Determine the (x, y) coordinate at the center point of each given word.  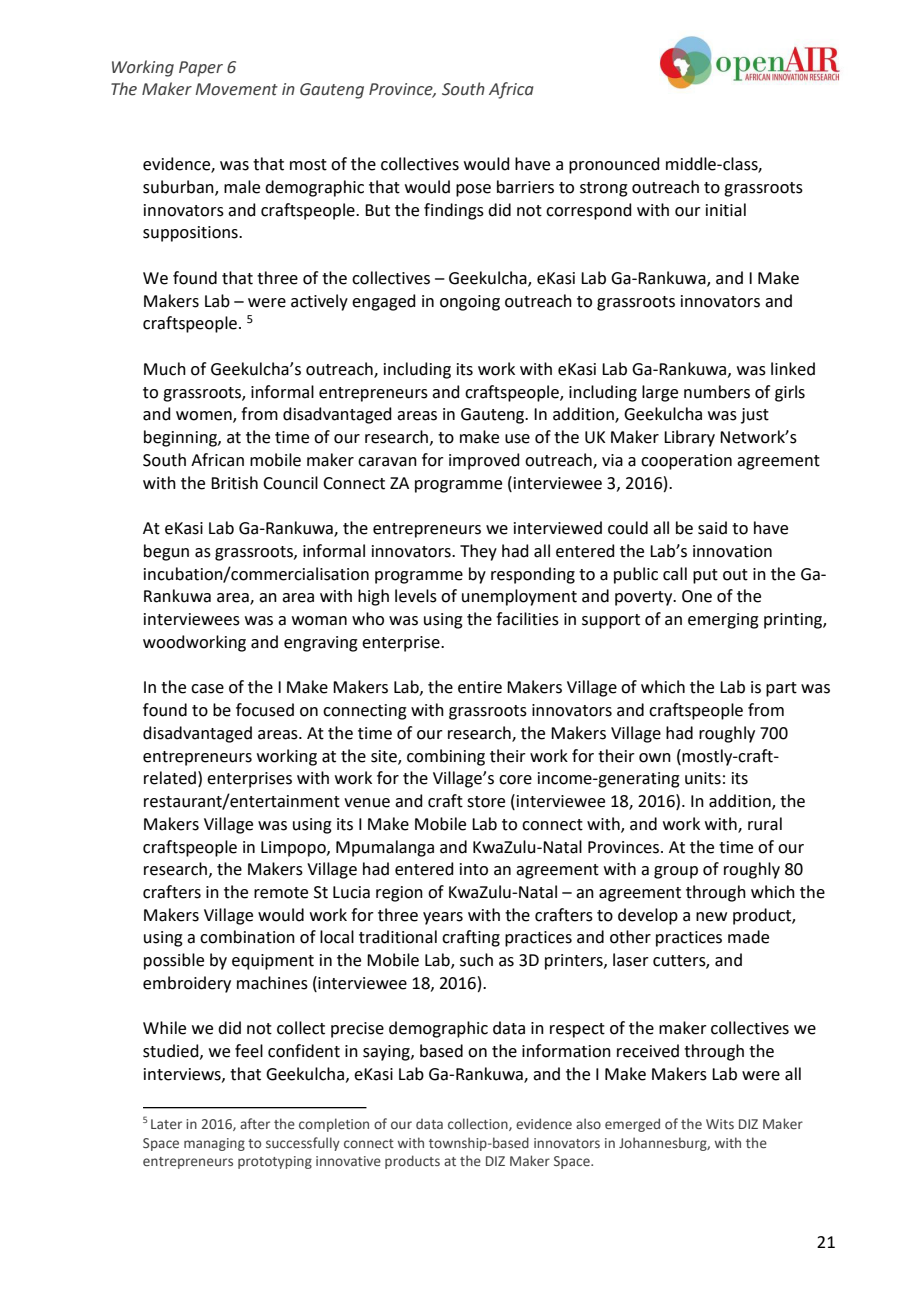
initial (726, 210)
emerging (723, 621)
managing (214, 1144)
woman (319, 621)
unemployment (519, 597)
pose (473, 190)
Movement (236, 89)
